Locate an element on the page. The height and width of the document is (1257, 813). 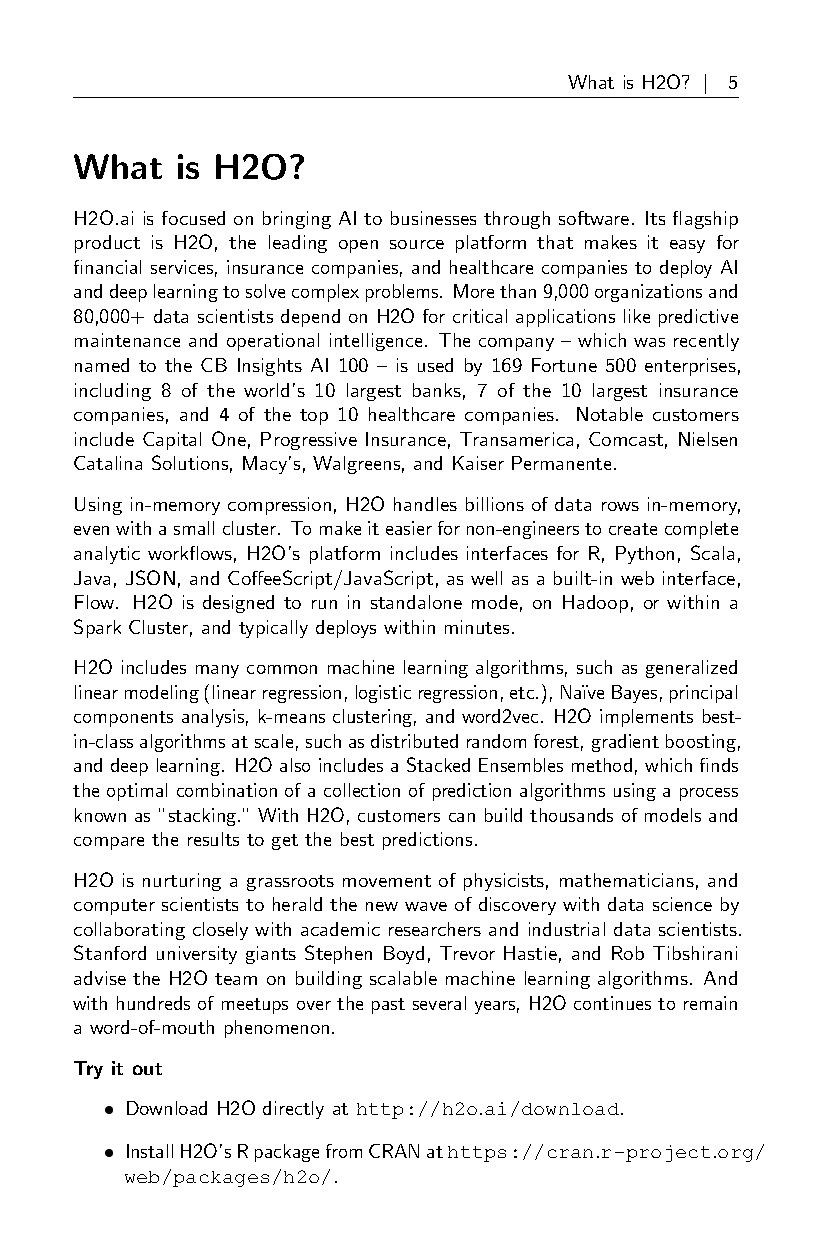
Comcast is located at coordinates (626, 439).
